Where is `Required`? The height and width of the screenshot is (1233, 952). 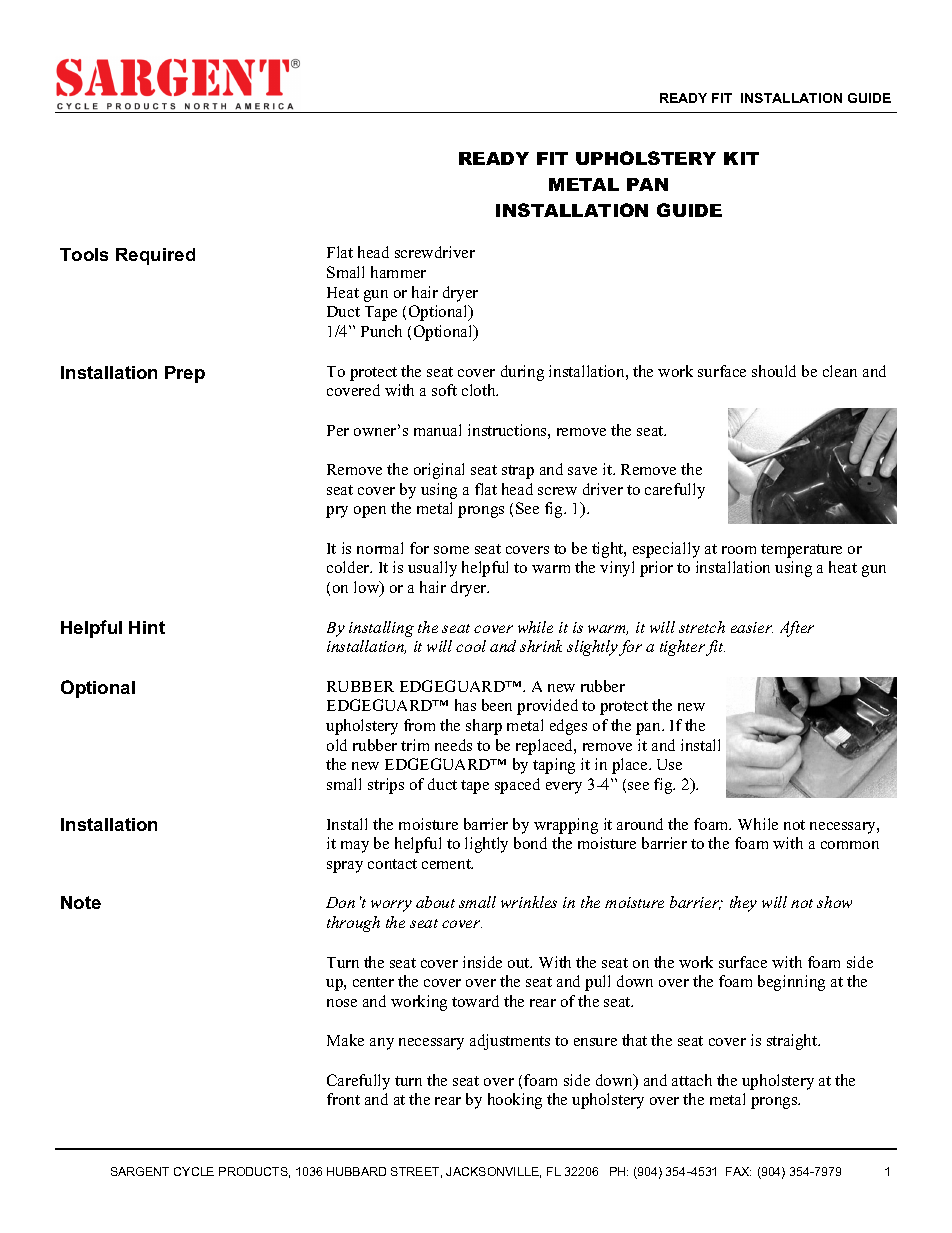
Required is located at coordinates (155, 256).
